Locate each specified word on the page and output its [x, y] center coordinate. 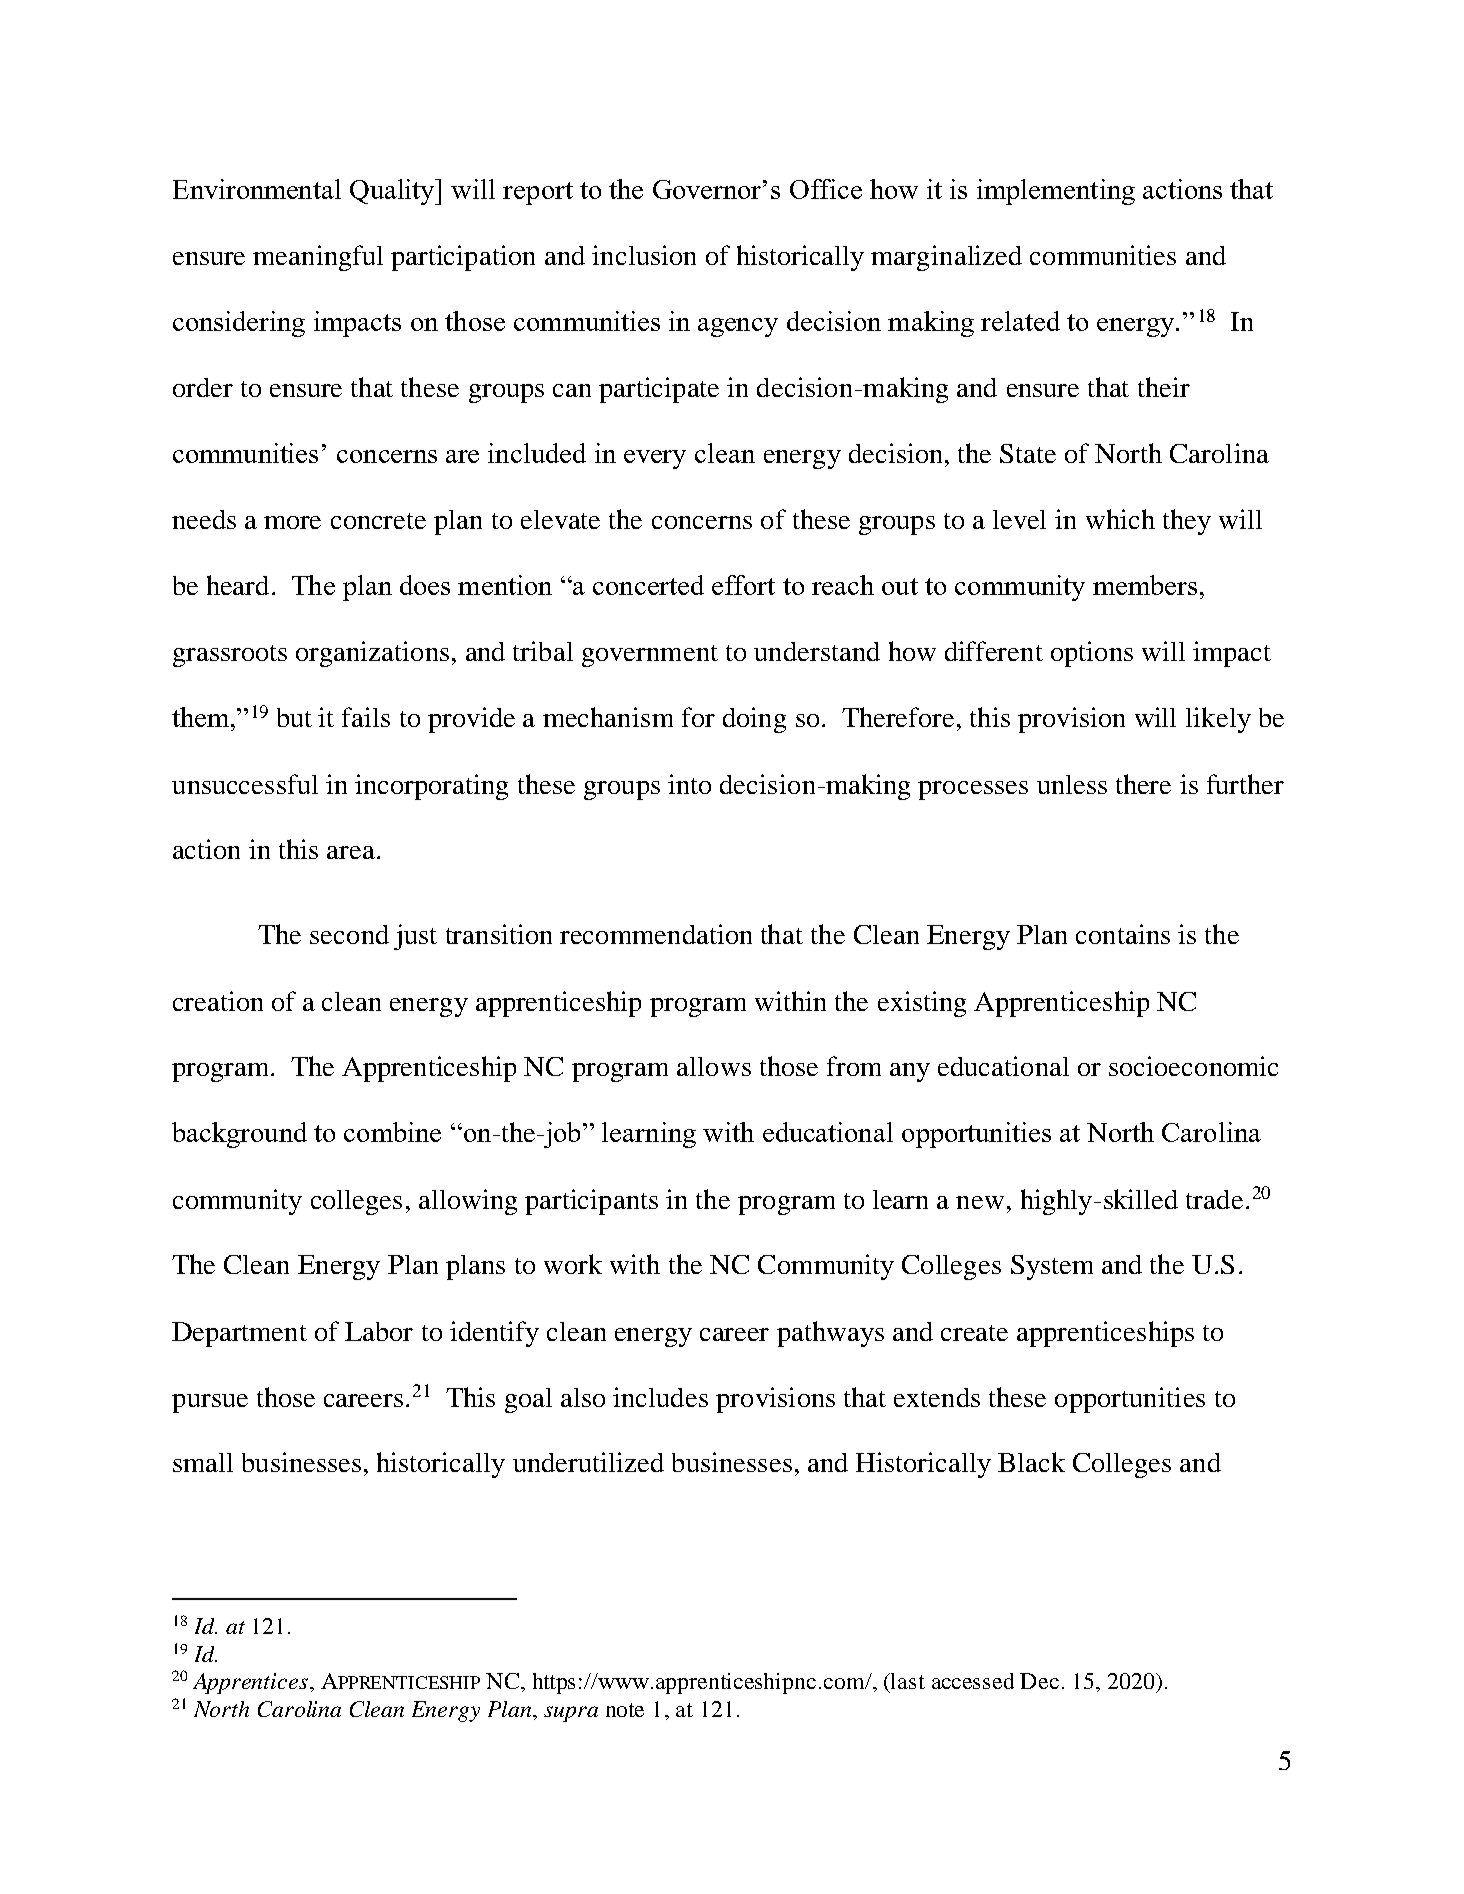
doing [754, 720]
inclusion [644, 255]
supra [571, 1714]
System [1052, 1267]
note [625, 1710]
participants [591, 1202]
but [294, 717]
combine [392, 1132]
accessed [973, 1681]
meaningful [318, 258]
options [1092, 654]
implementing [1056, 192]
